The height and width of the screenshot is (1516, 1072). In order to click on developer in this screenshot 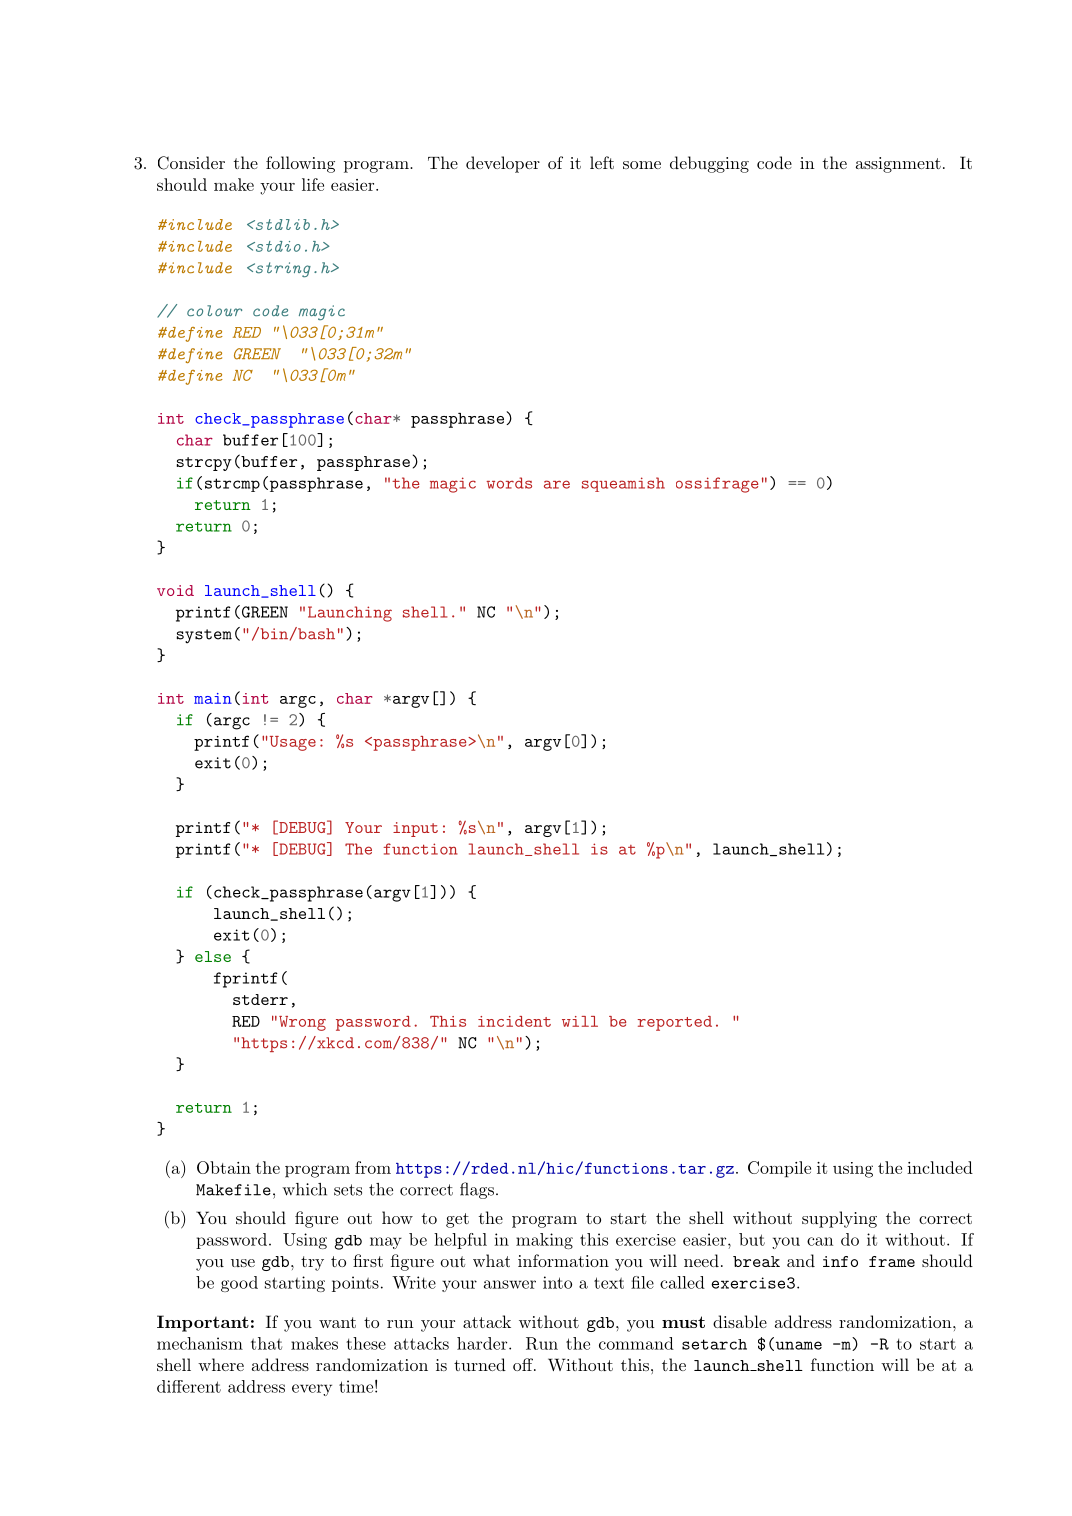, I will do `click(503, 164)`.
